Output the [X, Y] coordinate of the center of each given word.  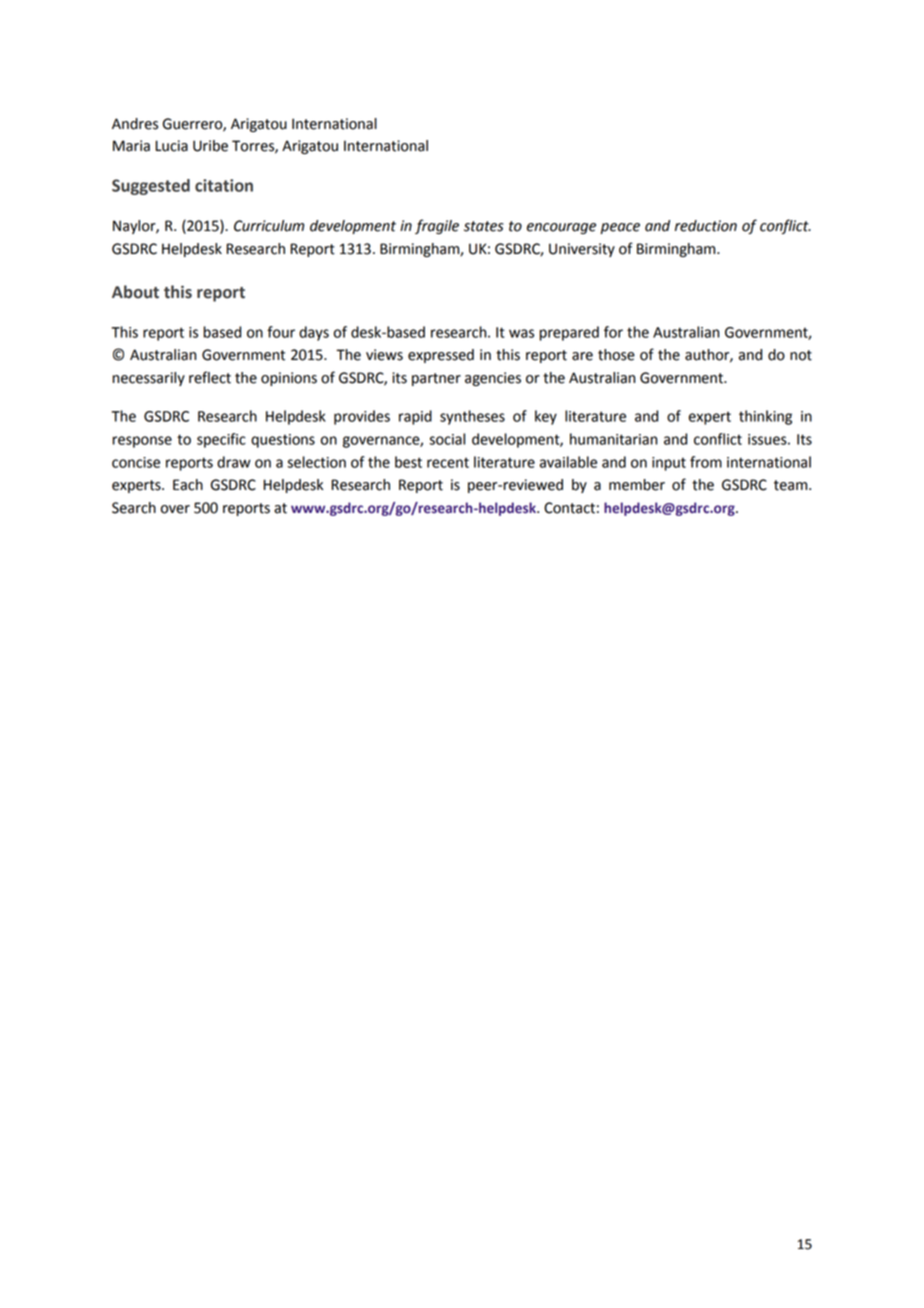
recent [448, 463]
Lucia [171, 146]
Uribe [210, 146]
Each [188, 485]
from [706, 462]
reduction [706, 226]
